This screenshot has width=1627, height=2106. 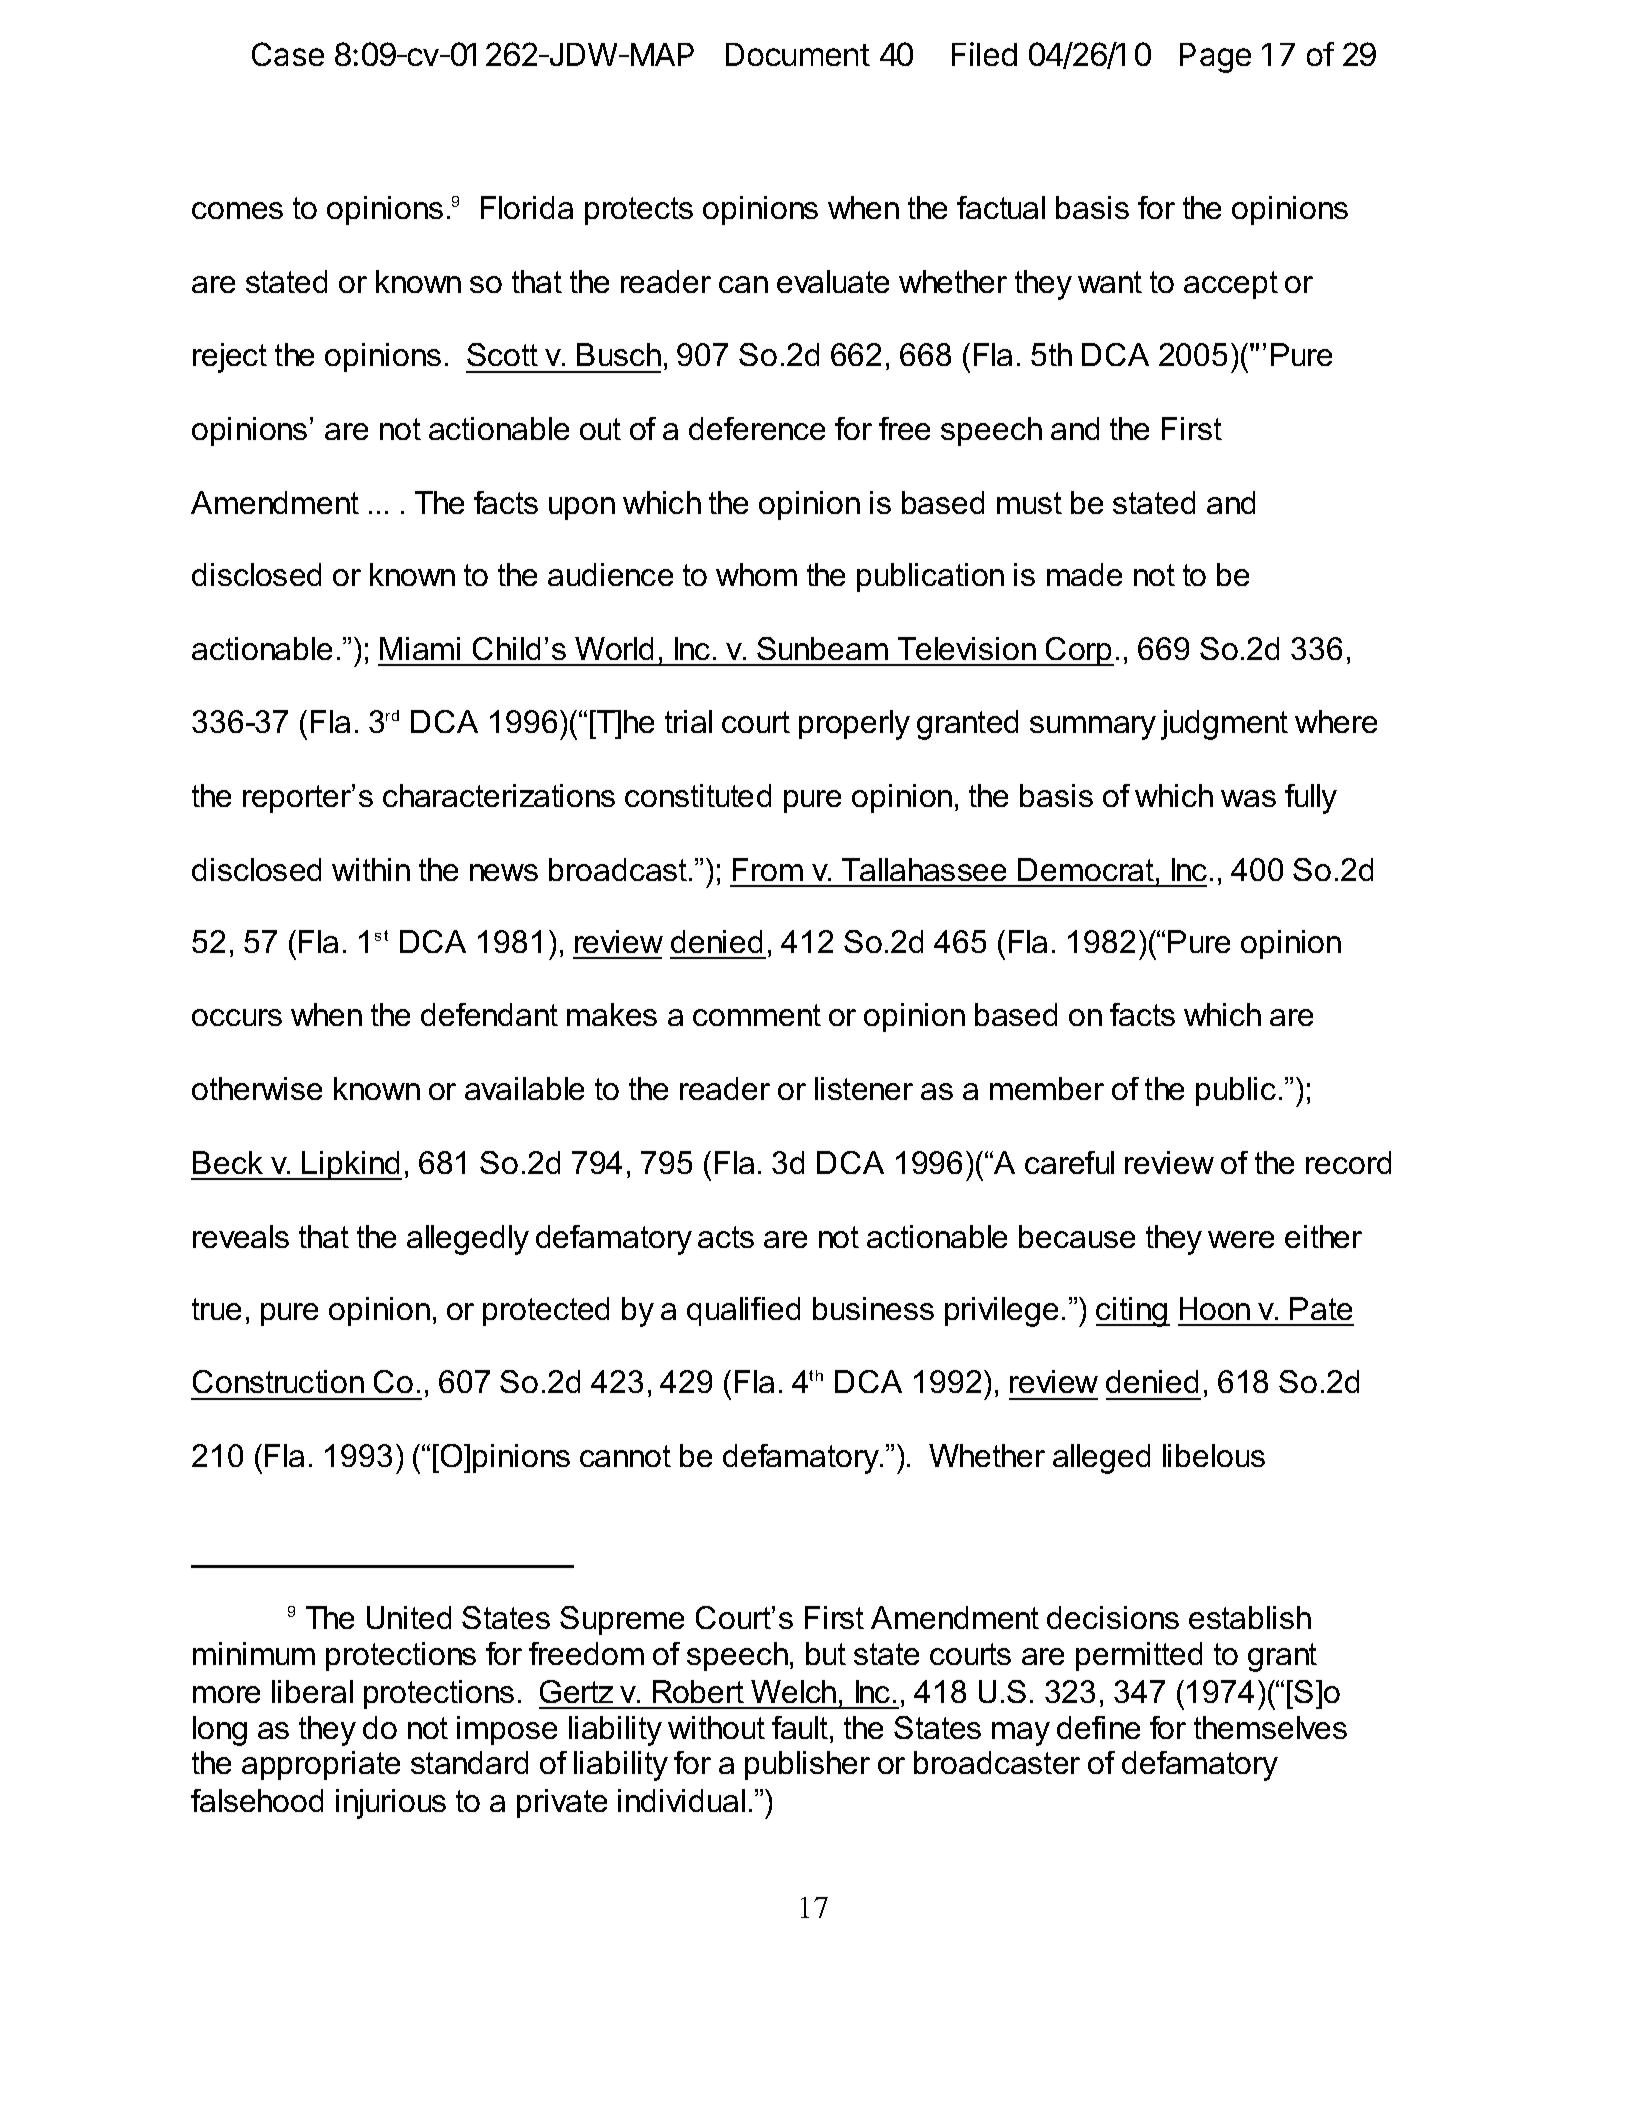 What do you see at coordinates (768, 869) in the screenshot?
I see `From` at bounding box center [768, 869].
